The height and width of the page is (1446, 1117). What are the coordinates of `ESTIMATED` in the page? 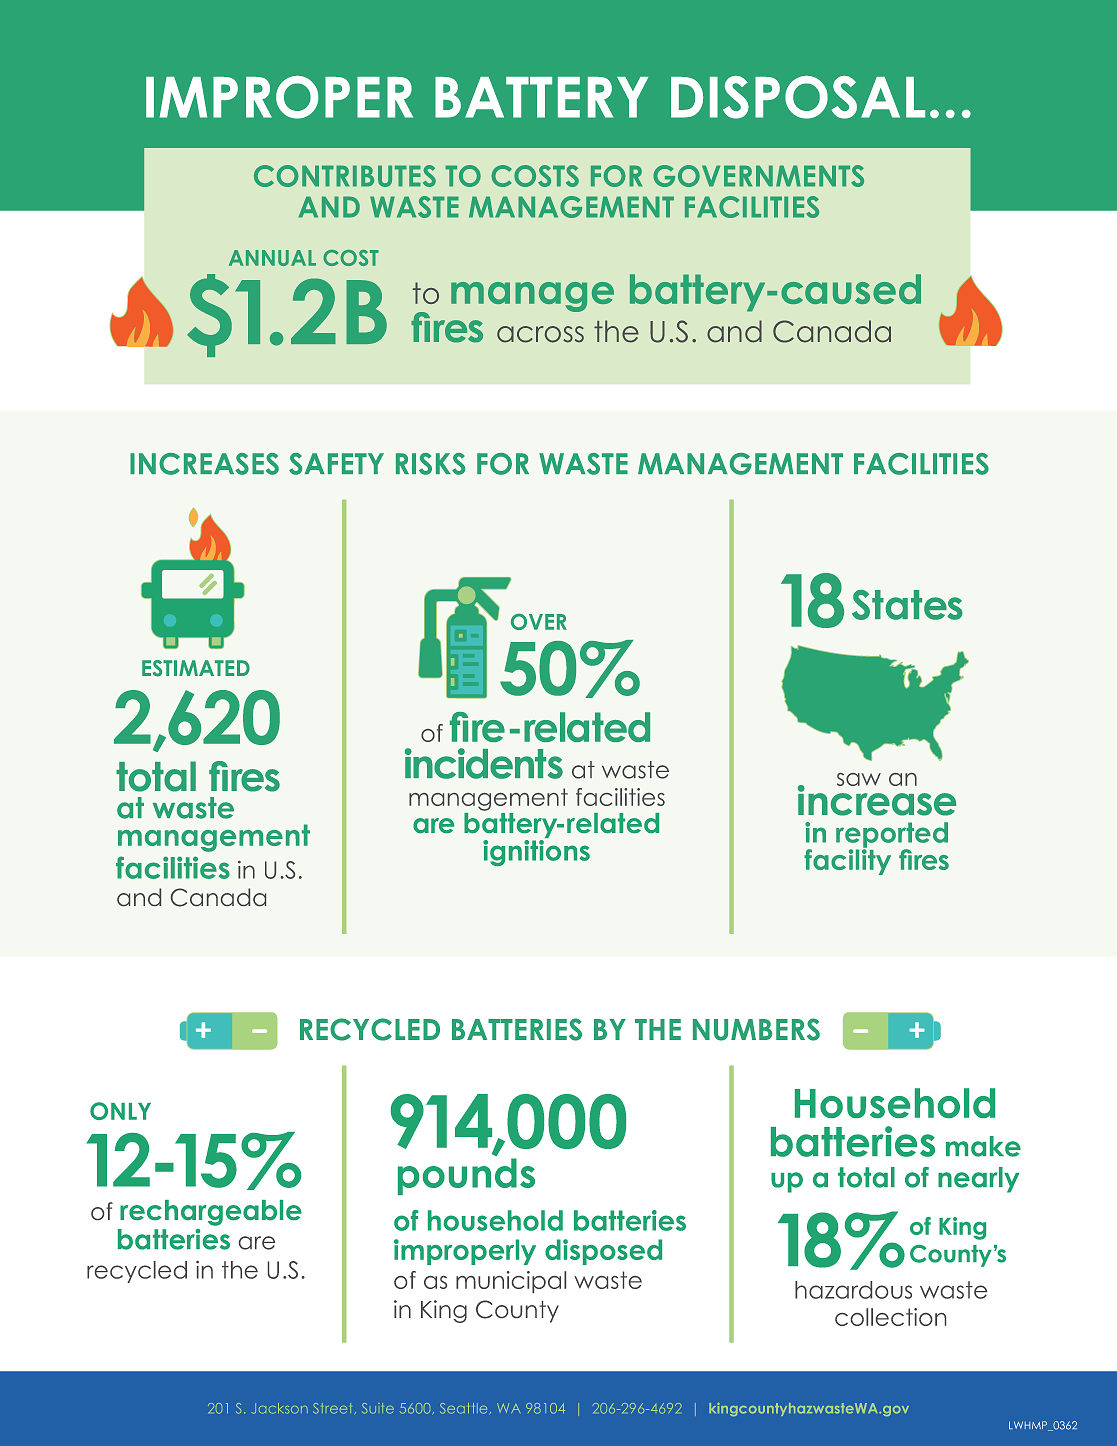 It's located at (196, 668).
